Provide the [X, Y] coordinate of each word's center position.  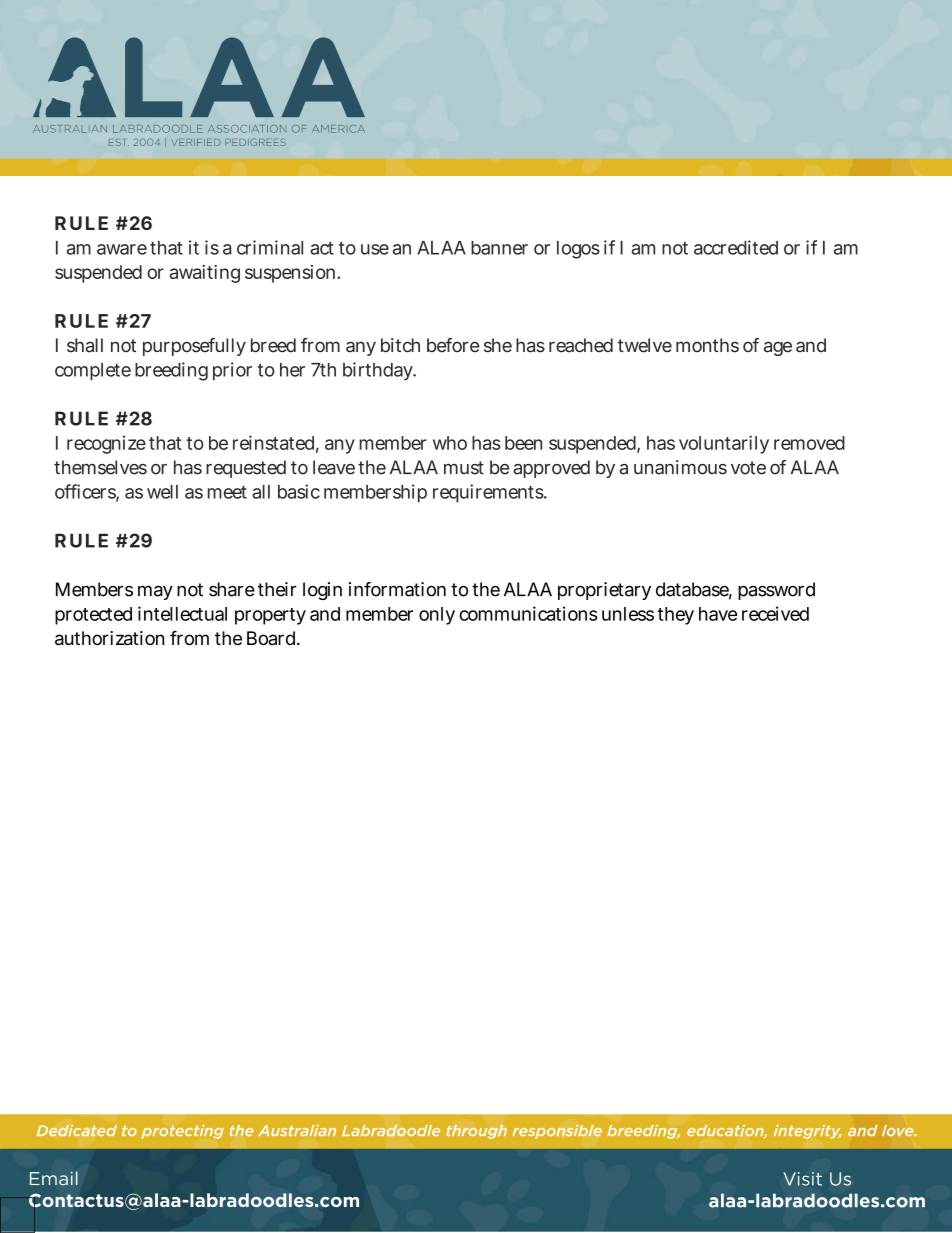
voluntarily [724, 444]
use [375, 249]
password [776, 591]
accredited [736, 247]
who [450, 443]
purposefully [194, 347]
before [453, 345]
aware [122, 249]
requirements [489, 493]
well [162, 492]
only [437, 616]
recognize [106, 445]
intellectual [182, 613]
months [707, 345]
